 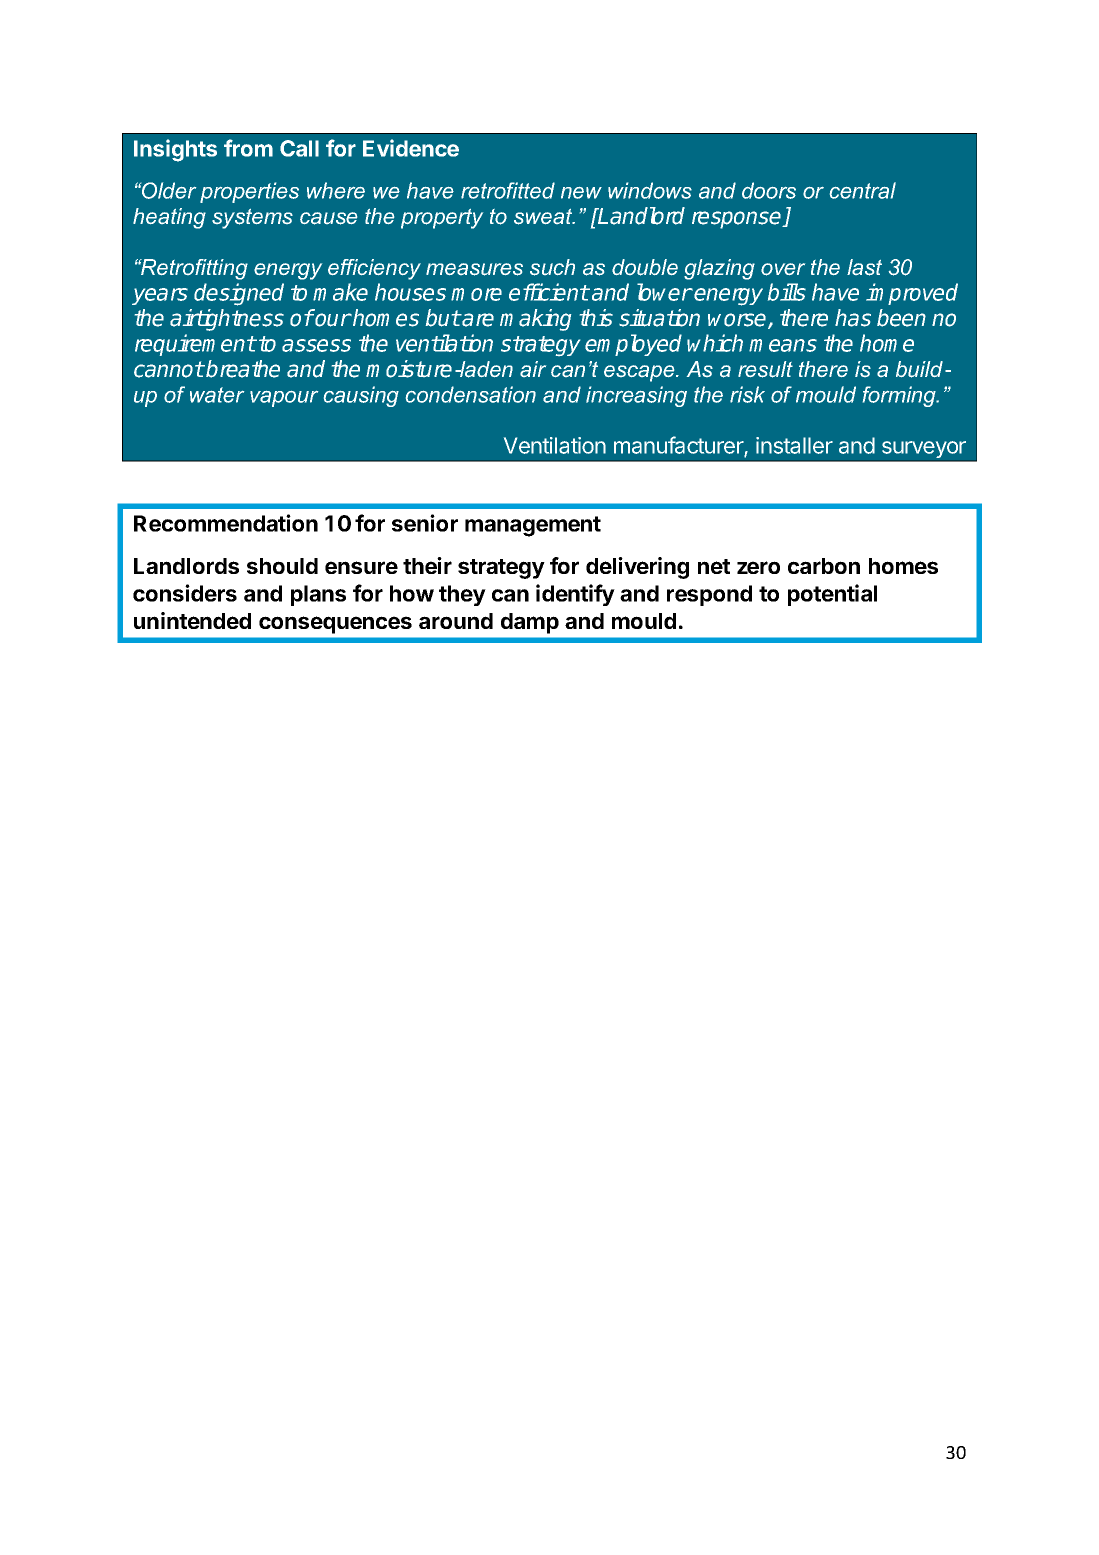 I want to click on unintended, so click(x=192, y=620).
